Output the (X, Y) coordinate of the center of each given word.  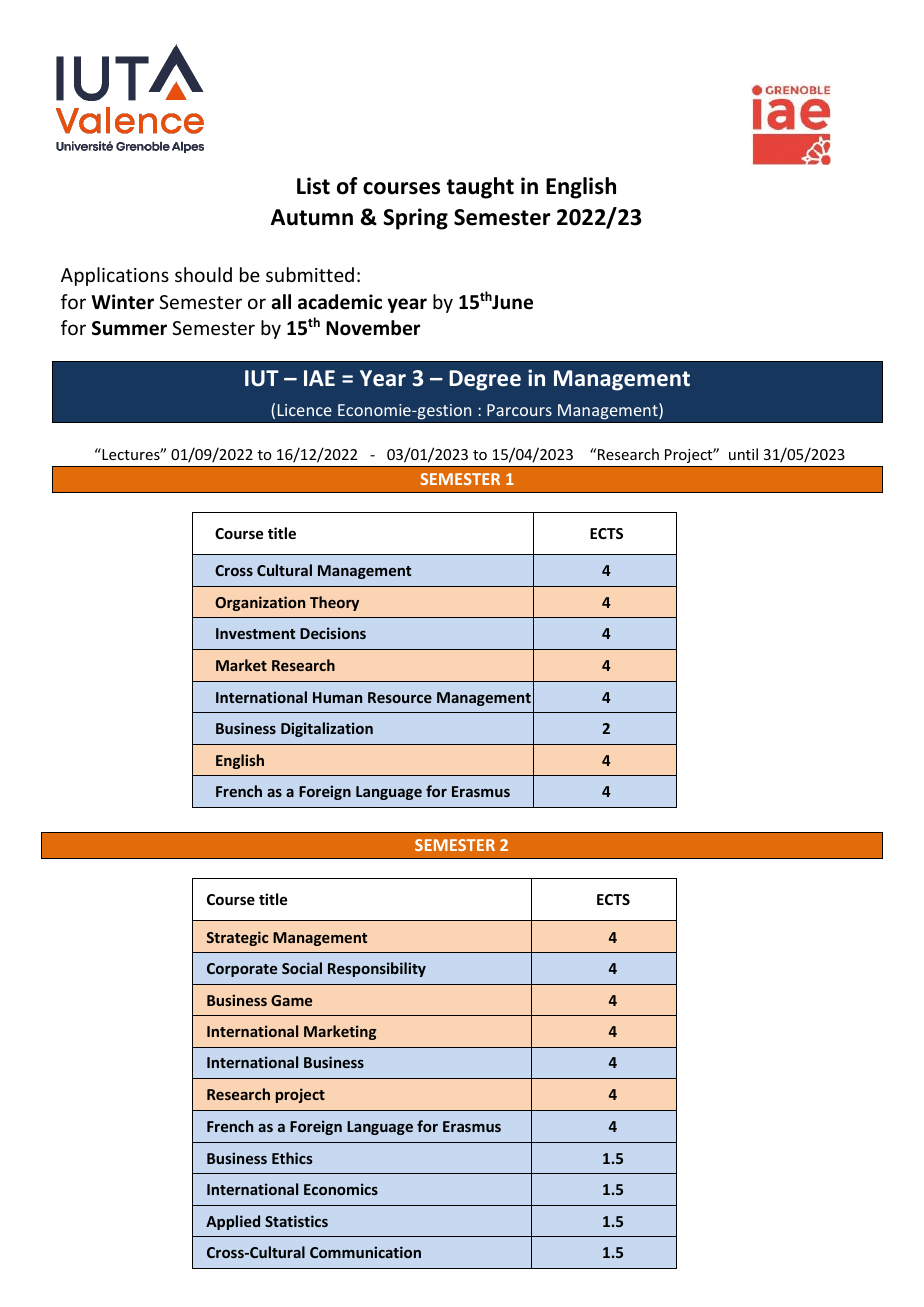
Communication (365, 1252)
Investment (255, 633)
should (203, 274)
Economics (341, 1189)
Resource (400, 697)
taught (480, 188)
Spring (415, 219)
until (743, 454)
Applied (233, 1222)
